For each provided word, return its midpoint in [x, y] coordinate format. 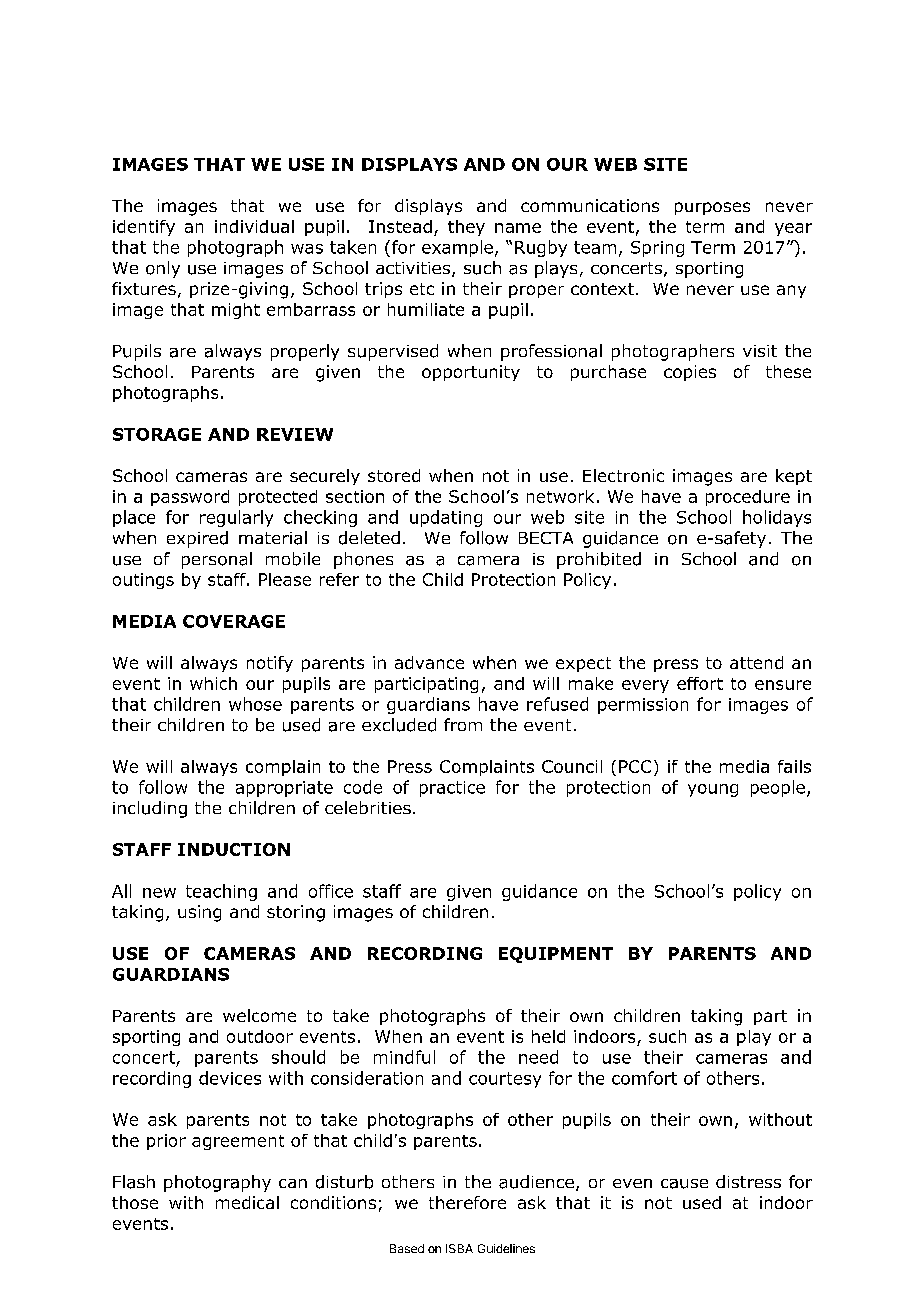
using [199, 913]
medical [247, 1202]
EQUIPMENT [556, 955]
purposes [712, 208]
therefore [467, 1202]
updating [446, 518]
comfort [644, 1078]
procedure [748, 498]
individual [254, 226]
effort [700, 683]
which [213, 683]
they [466, 228]
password [190, 498]
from [463, 724]
